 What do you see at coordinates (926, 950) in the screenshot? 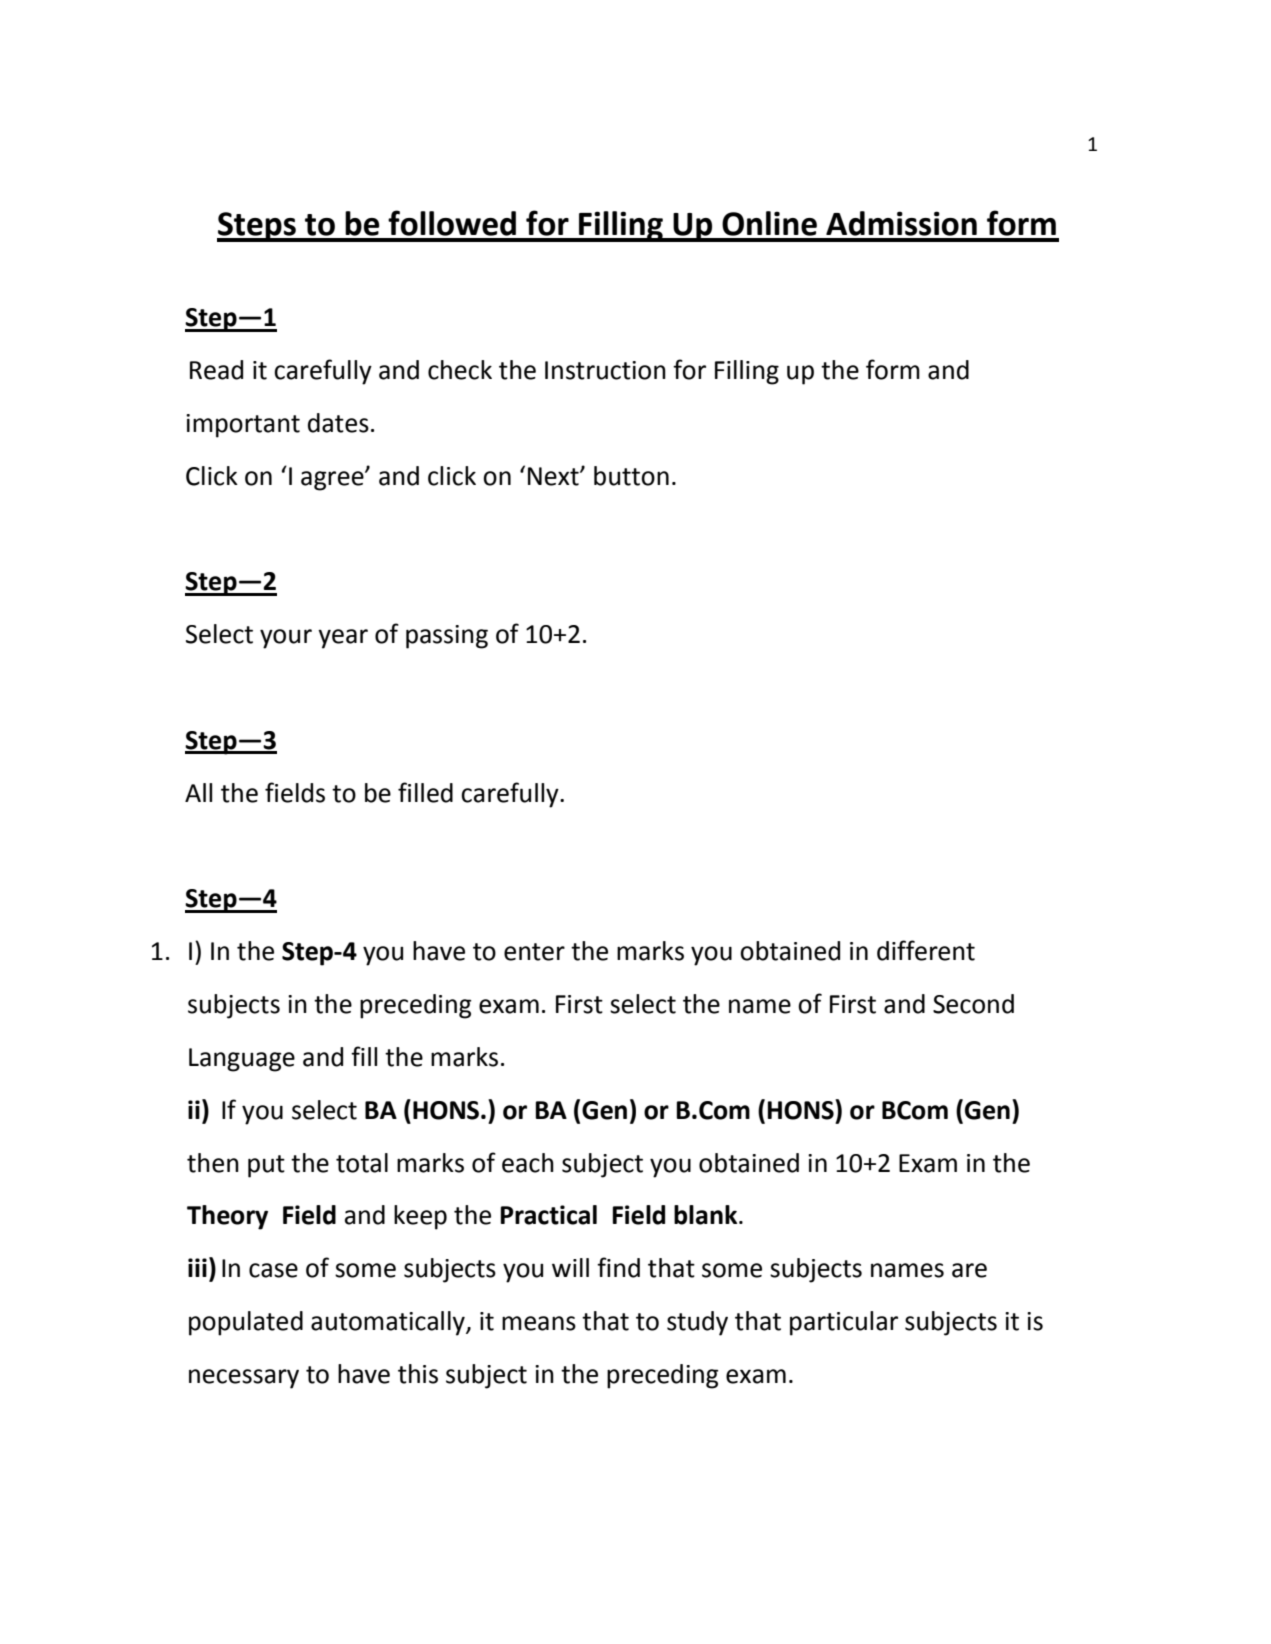
I see `different` at bounding box center [926, 950].
